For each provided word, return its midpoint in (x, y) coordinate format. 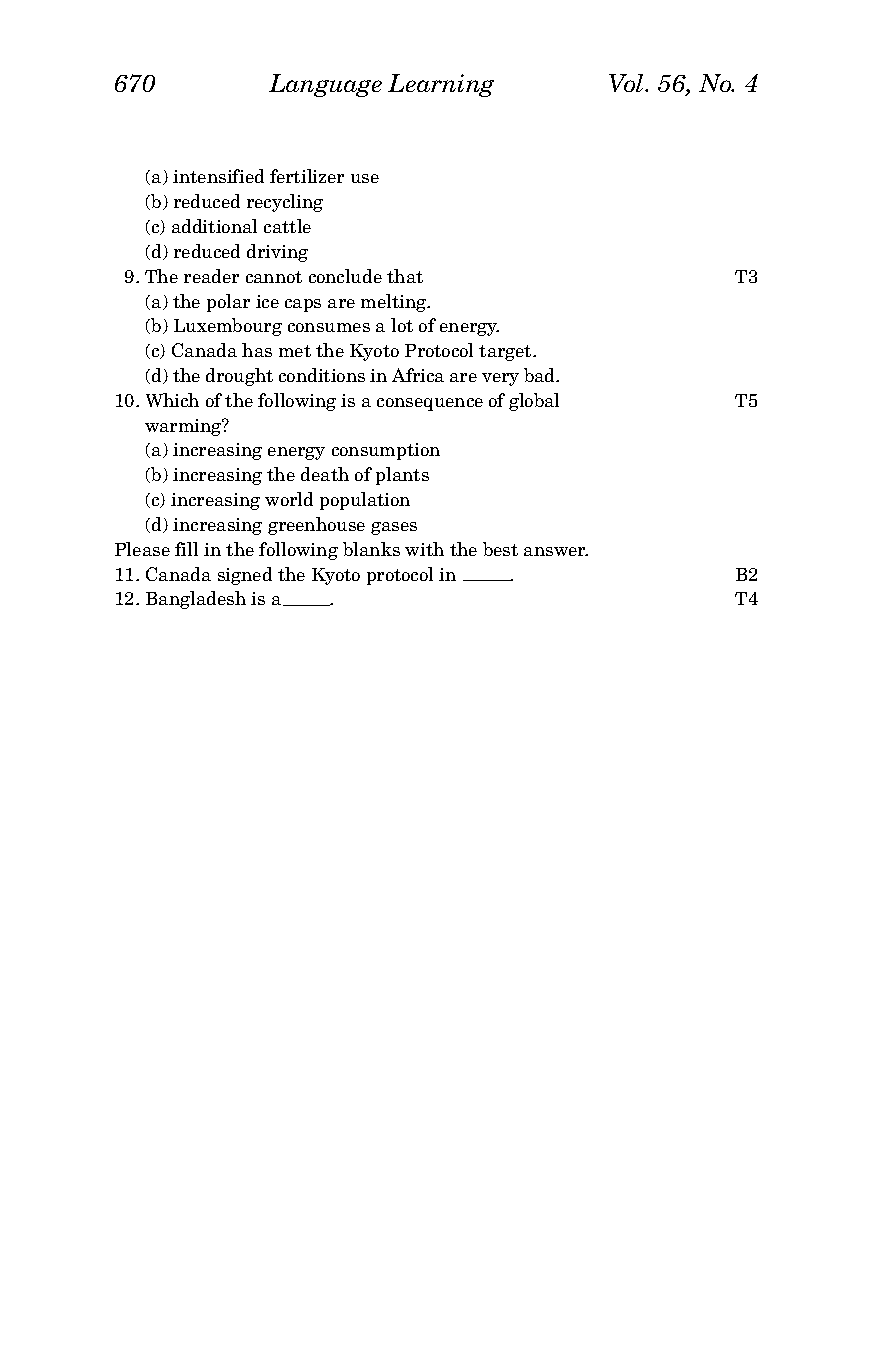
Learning (441, 85)
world (289, 499)
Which (172, 400)
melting (395, 303)
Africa (418, 375)
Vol (628, 83)
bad (541, 375)
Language (325, 85)
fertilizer (307, 176)
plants (402, 476)
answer (556, 551)
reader (211, 276)
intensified (218, 176)
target (506, 353)
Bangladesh (196, 600)
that (405, 276)
